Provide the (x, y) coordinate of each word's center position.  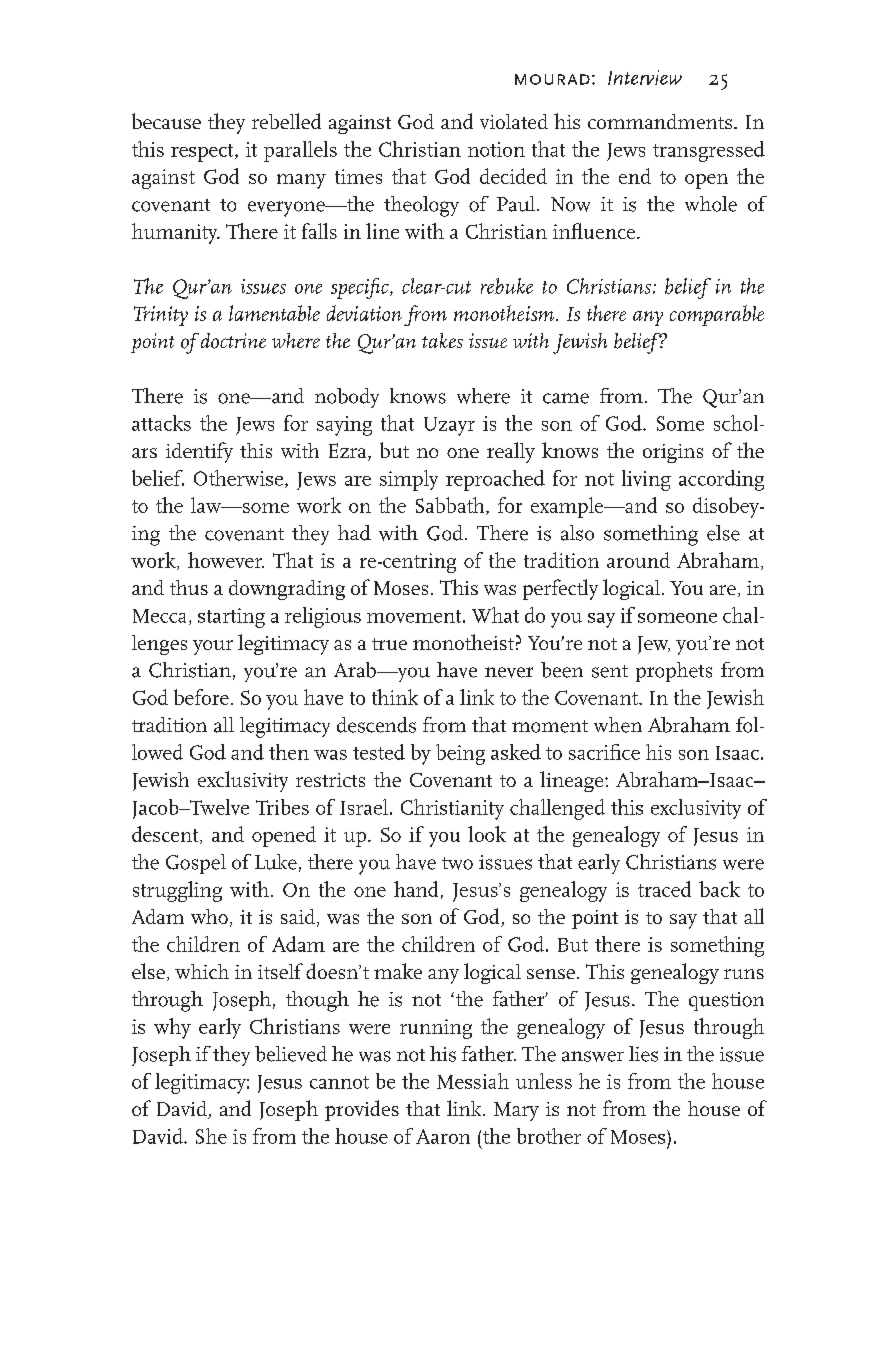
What (495, 615)
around (638, 560)
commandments (660, 121)
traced (664, 889)
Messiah (473, 1081)
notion (496, 149)
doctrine (232, 341)
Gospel (196, 864)
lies (643, 1054)
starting (231, 618)
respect (203, 153)
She (211, 1136)
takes (442, 340)
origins (673, 453)
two (457, 863)
